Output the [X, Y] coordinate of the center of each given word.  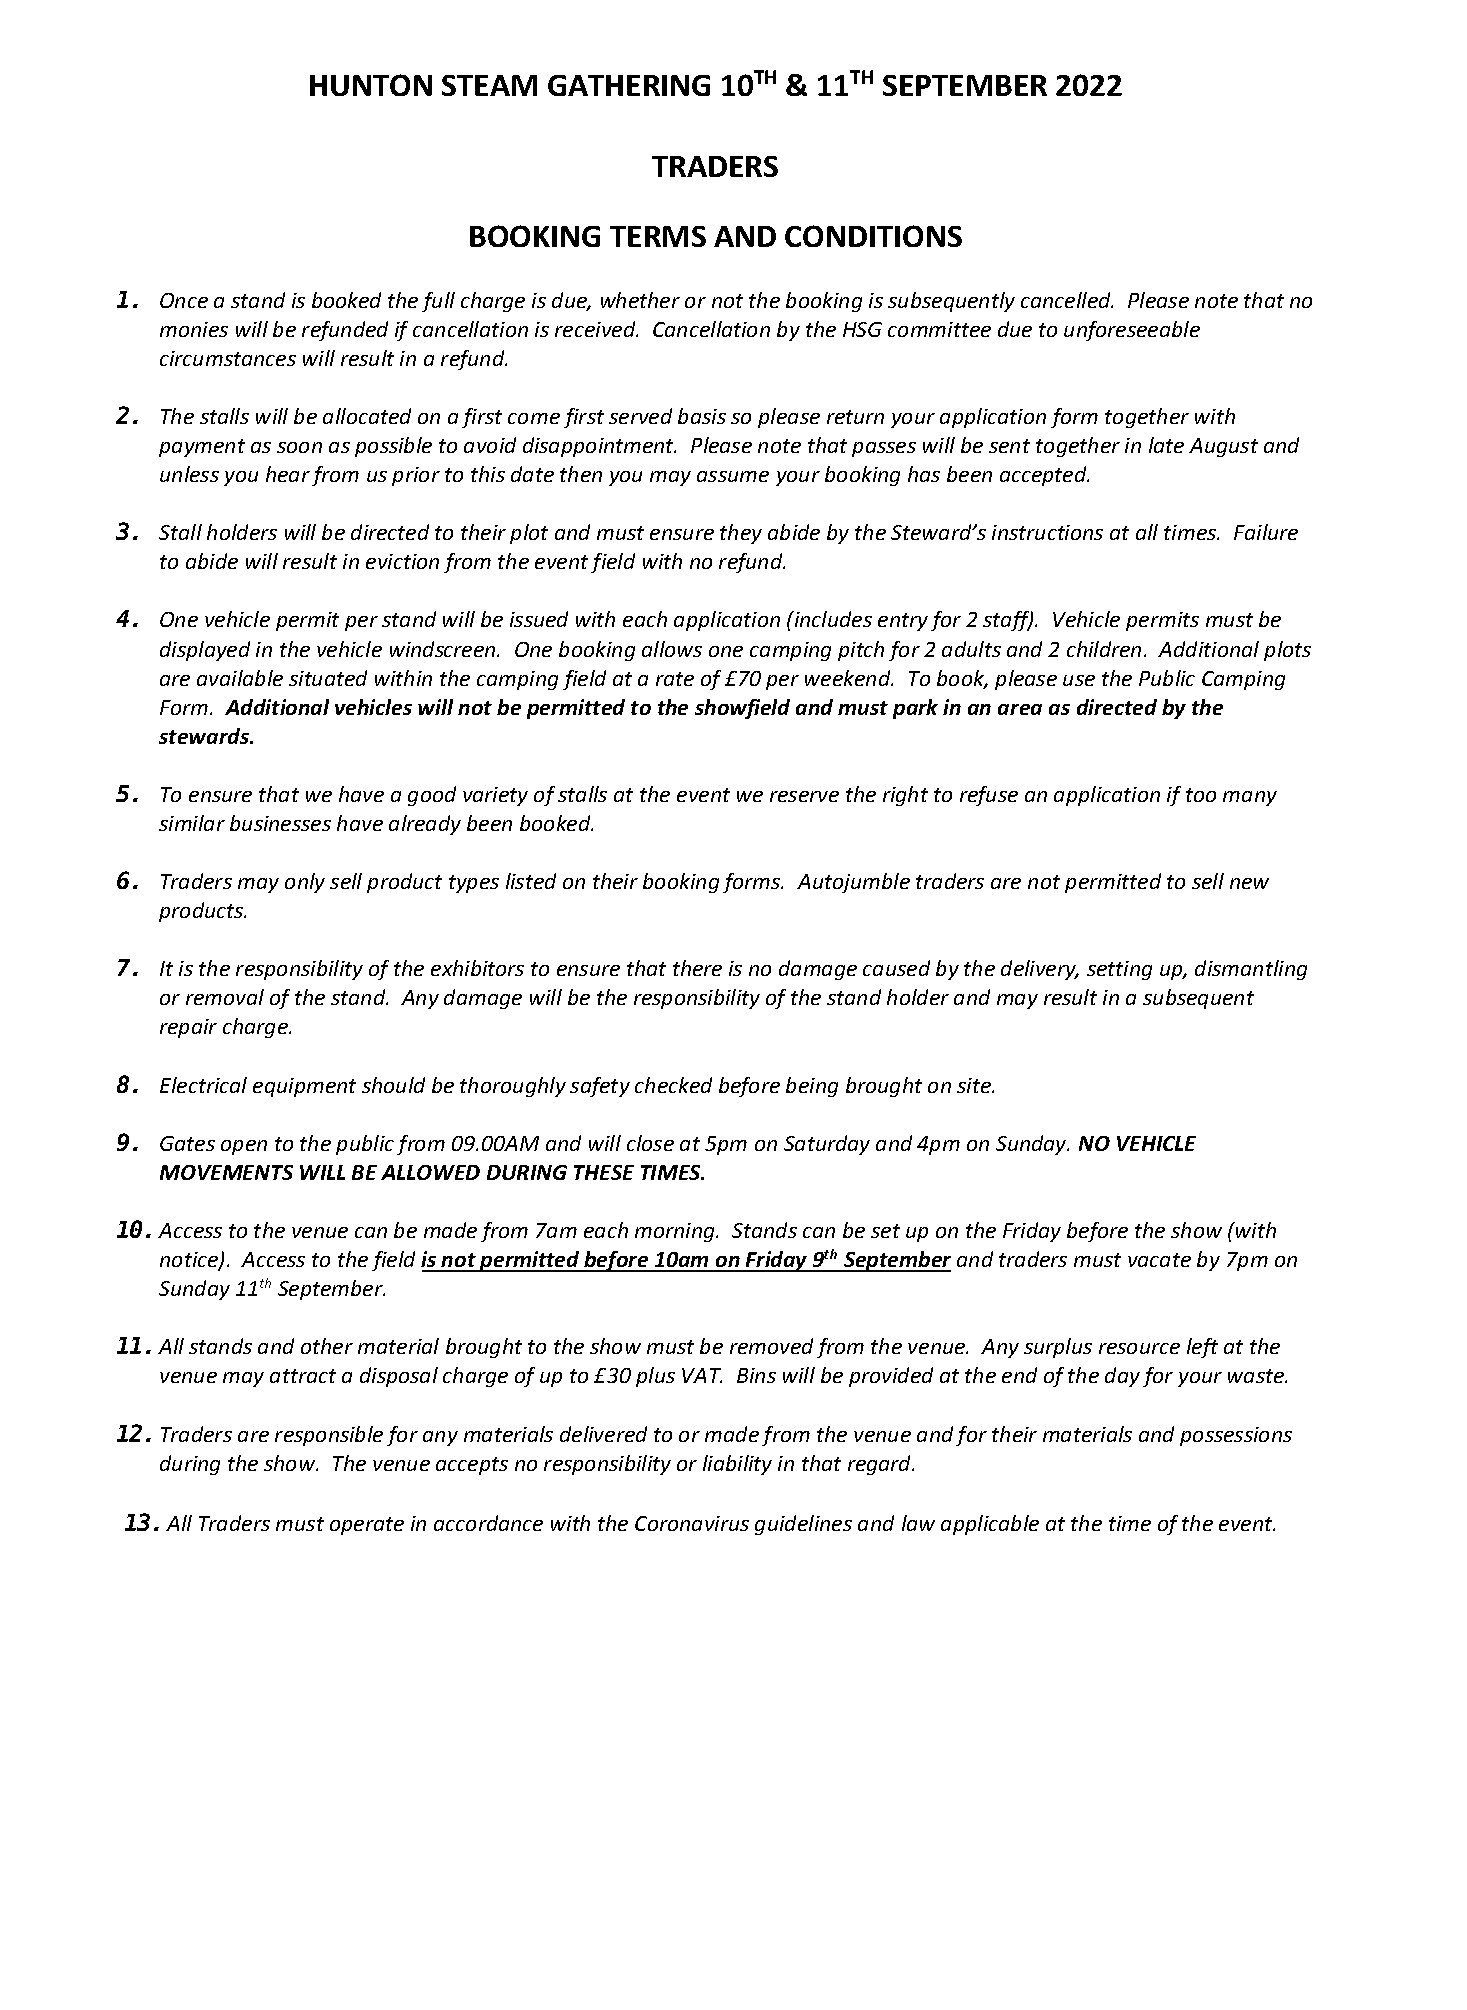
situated [328, 678]
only [305, 883]
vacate [1159, 1260]
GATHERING [629, 85]
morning [676, 1232]
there [697, 968]
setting [1119, 970]
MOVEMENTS [226, 1172]
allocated [367, 416]
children [1104, 649]
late [1166, 445]
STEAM [489, 85]
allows [672, 649]
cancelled [1067, 300]
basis [702, 416]
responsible [329, 1436]
